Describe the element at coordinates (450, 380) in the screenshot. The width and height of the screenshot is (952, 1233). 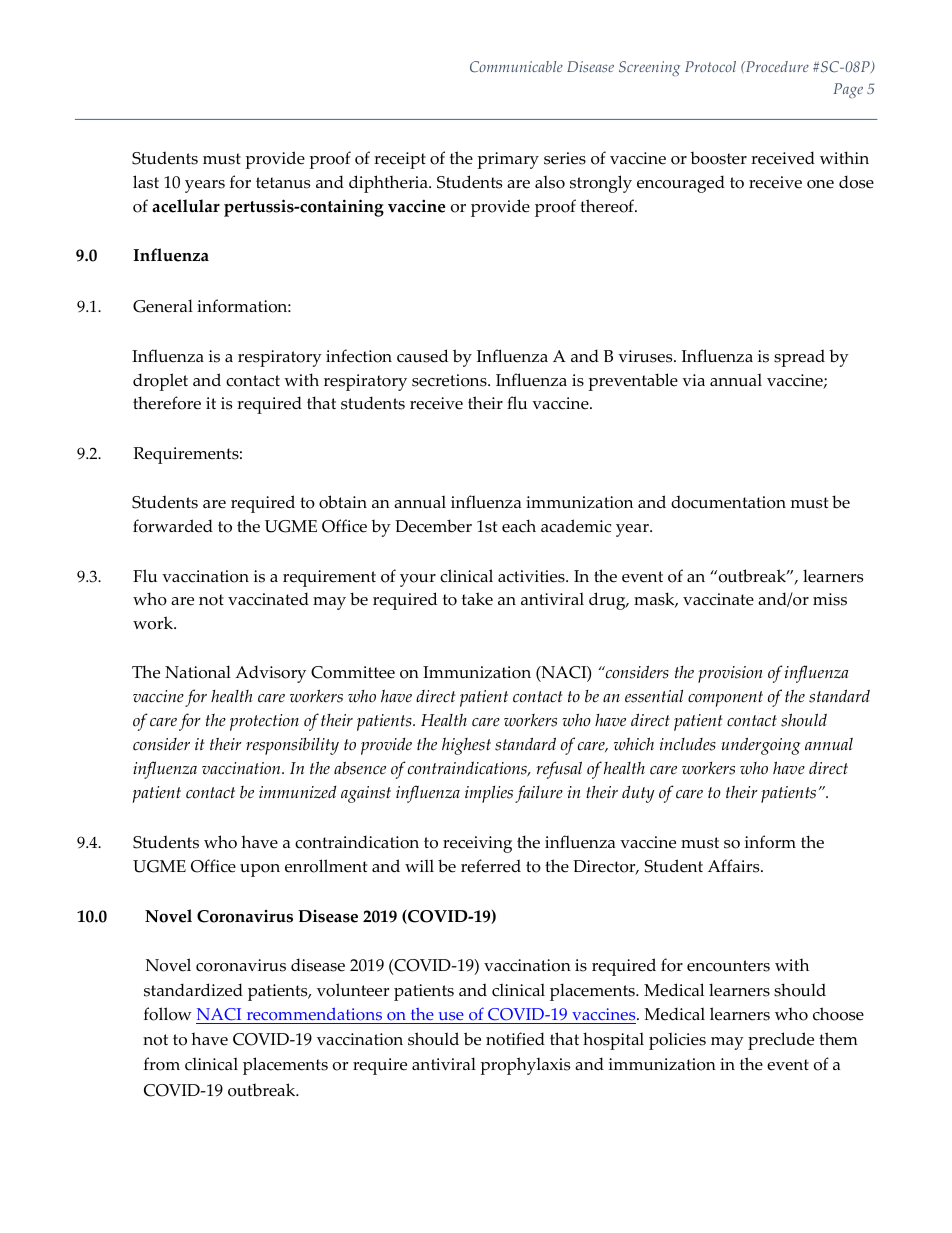
I see `secretions` at that location.
